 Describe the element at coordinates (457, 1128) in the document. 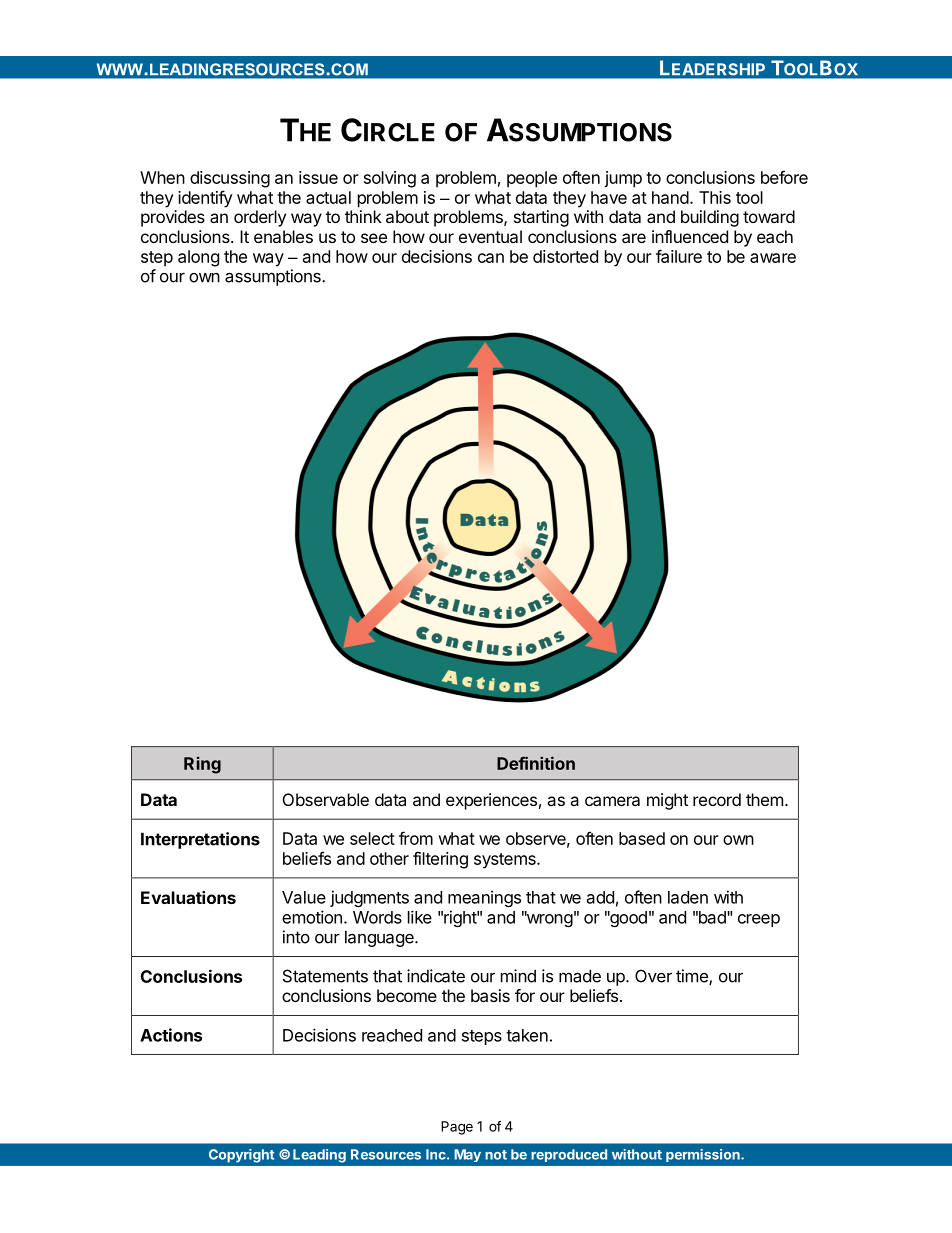

I see `Page` at that location.
